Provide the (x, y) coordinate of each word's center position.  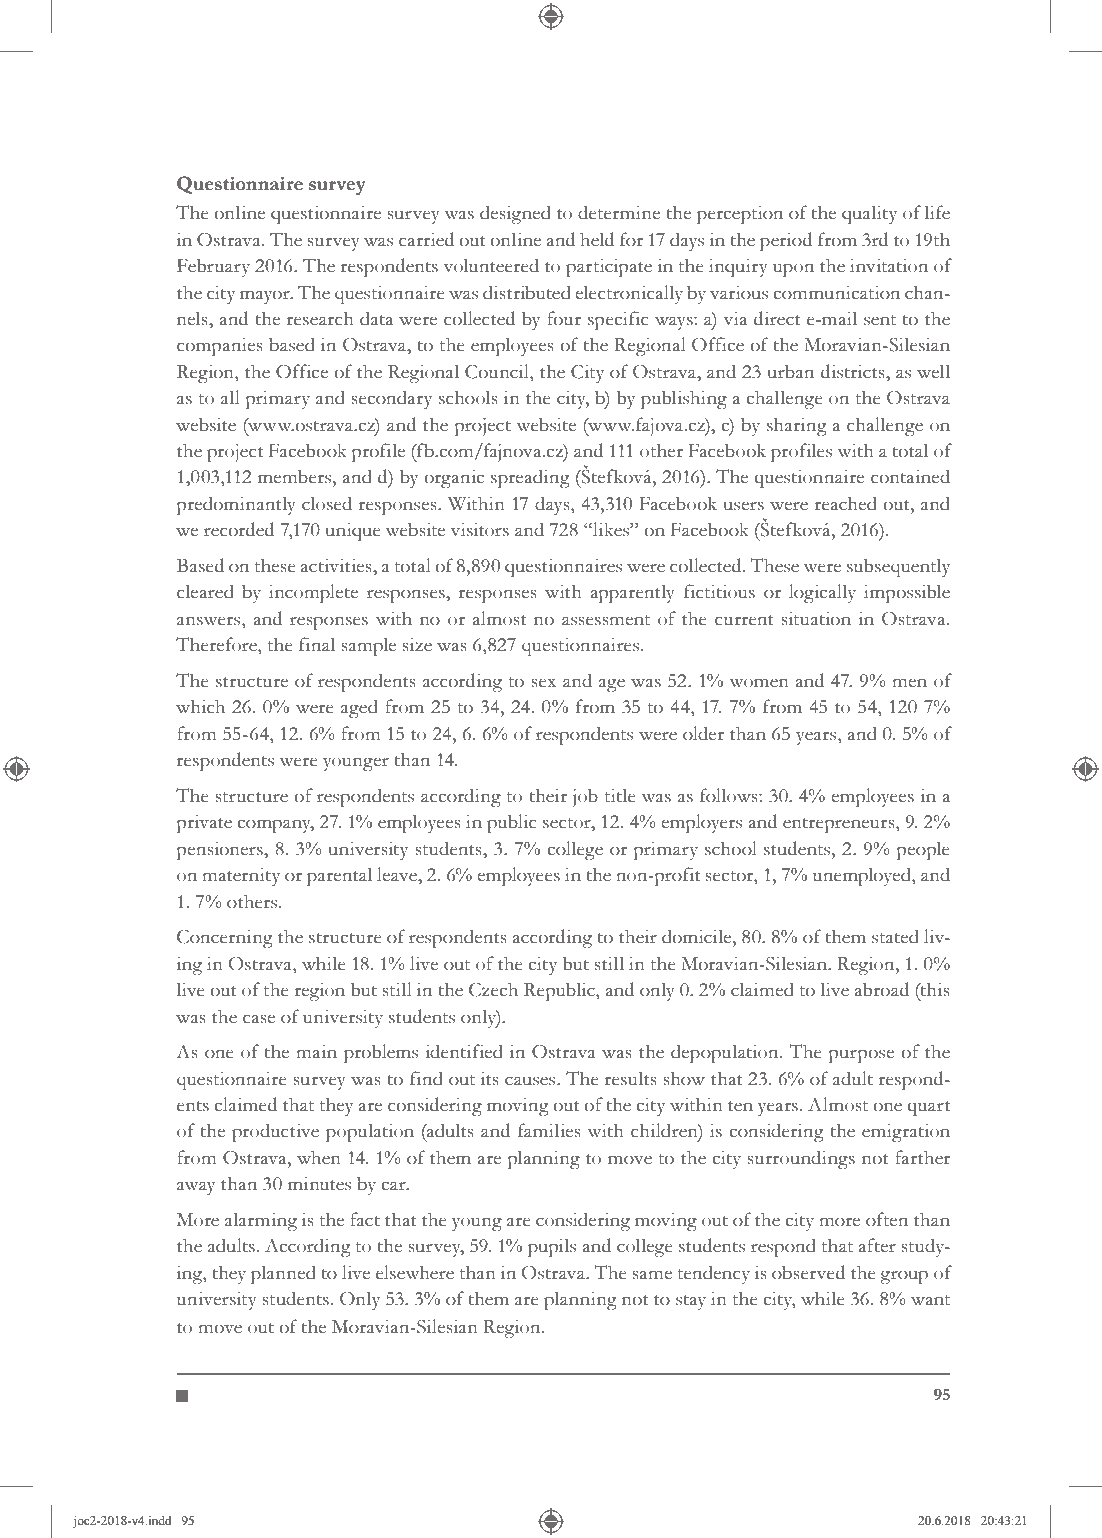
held (597, 239)
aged (359, 708)
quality (869, 214)
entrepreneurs (840, 825)
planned (283, 1274)
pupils (552, 1247)
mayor (266, 297)
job (585, 797)
